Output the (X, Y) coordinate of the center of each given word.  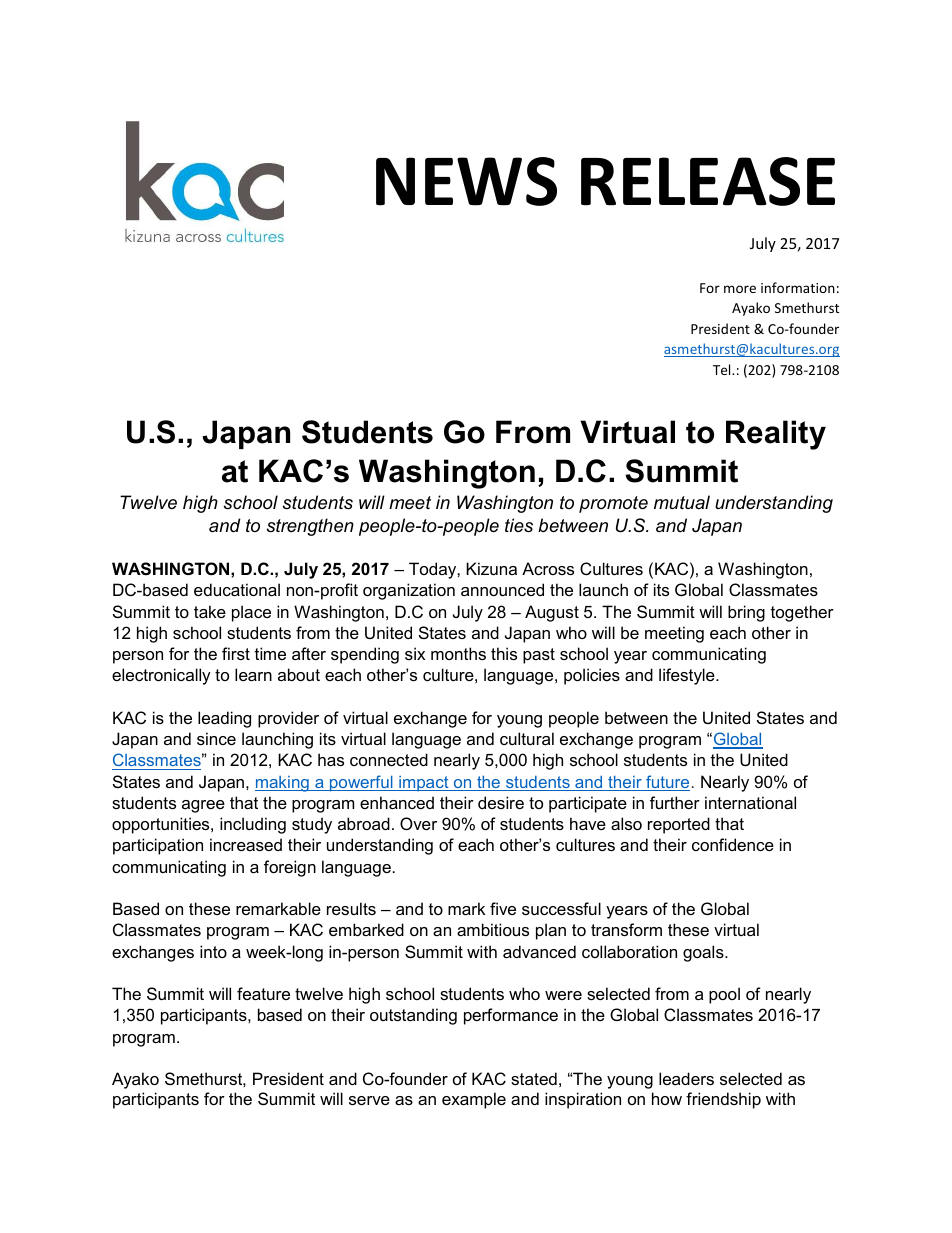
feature (263, 993)
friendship (723, 1100)
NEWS (466, 181)
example (474, 1100)
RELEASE (708, 181)
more (740, 289)
